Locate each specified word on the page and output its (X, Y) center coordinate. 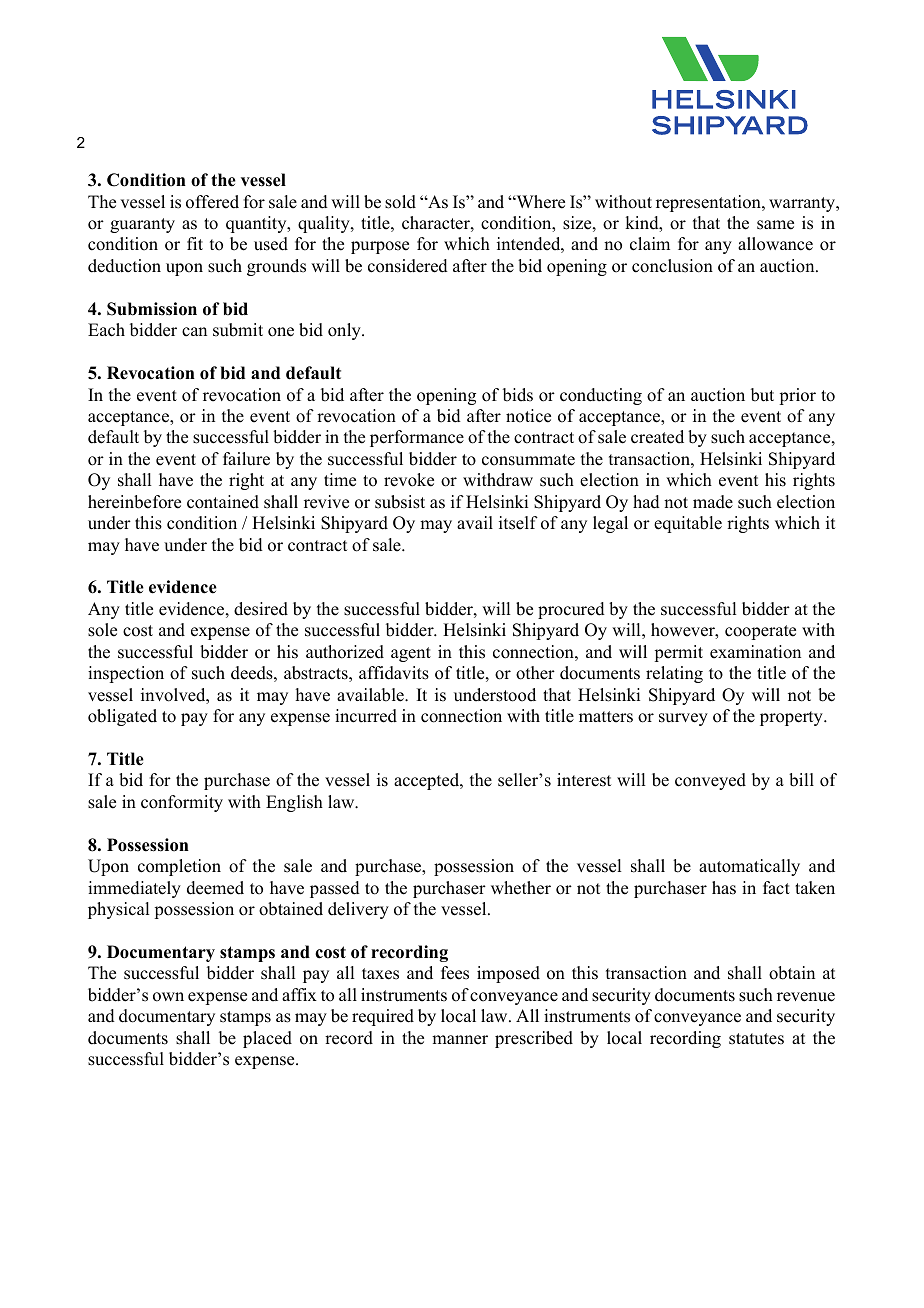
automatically (749, 867)
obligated (122, 717)
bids (518, 395)
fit (195, 243)
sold (400, 202)
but (762, 395)
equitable (688, 524)
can (194, 332)
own (168, 997)
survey (683, 719)
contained (223, 502)
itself (518, 523)
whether (521, 888)
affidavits (394, 673)
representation (709, 203)
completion (179, 867)
